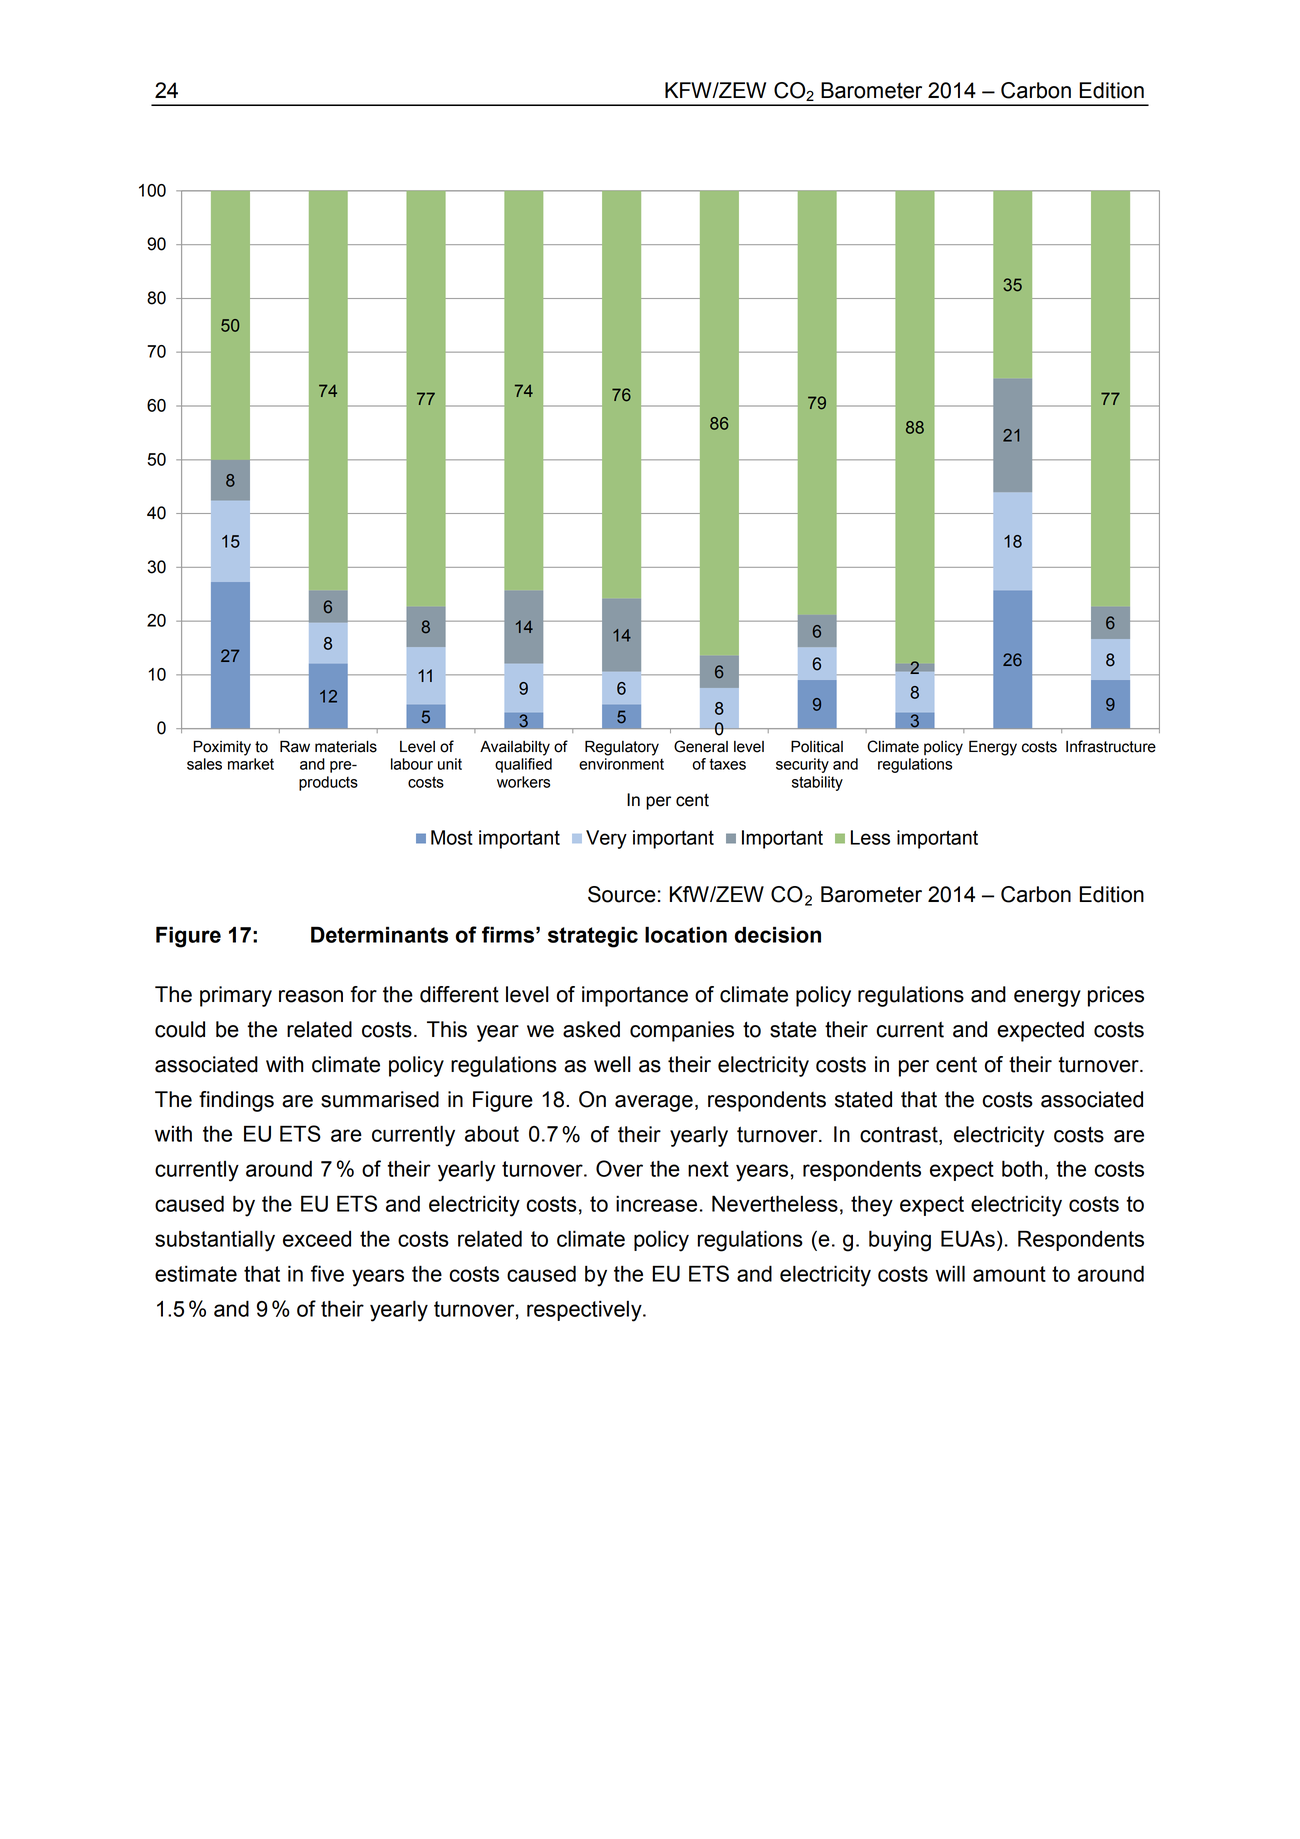 The height and width of the page is (1839, 1300). I want to click on decision, so click(778, 934).
